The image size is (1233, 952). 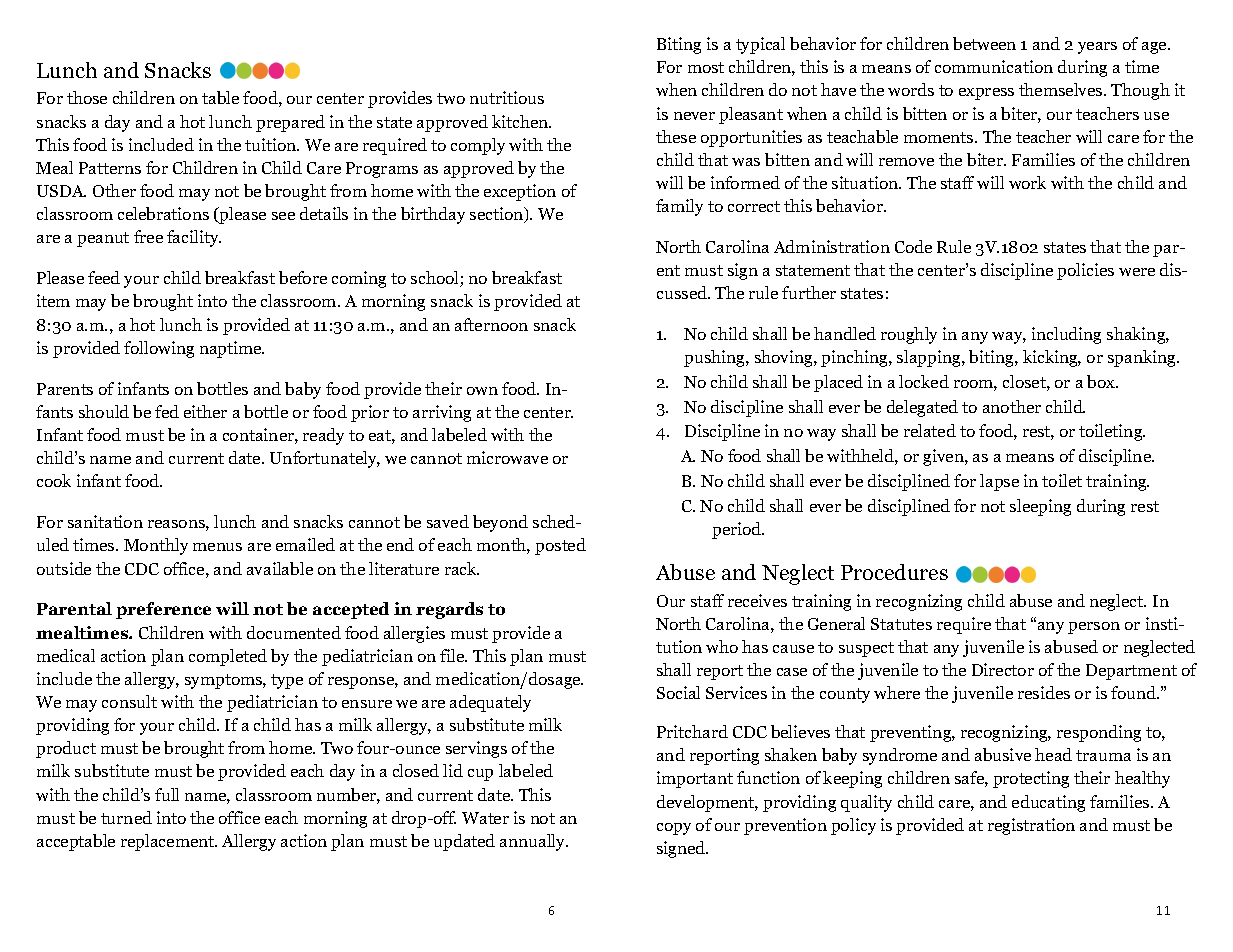 What do you see at coordinates (126, 817) in the document?
I see `turned` at bounding box center [126, 817].
